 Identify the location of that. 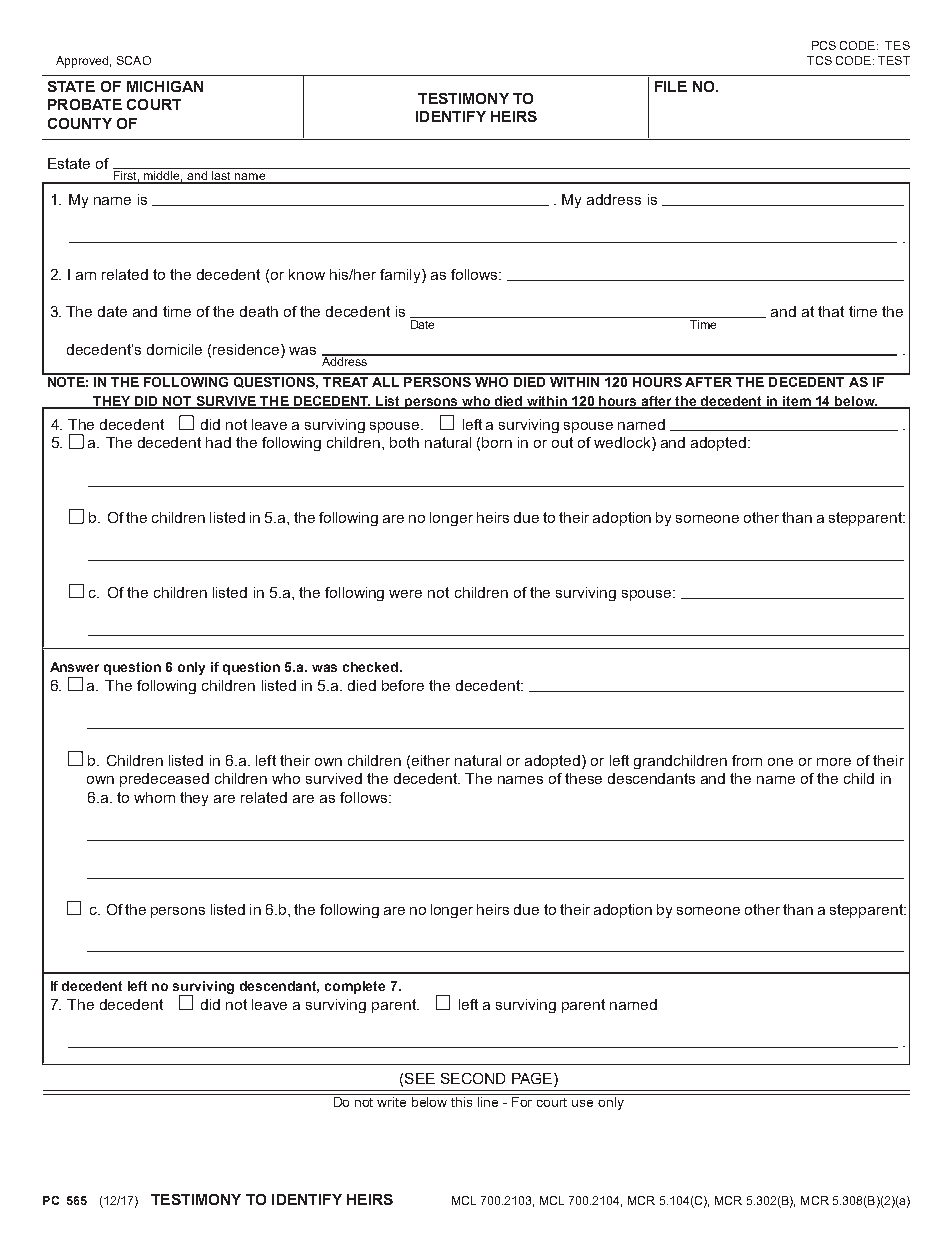
(831, 311).
